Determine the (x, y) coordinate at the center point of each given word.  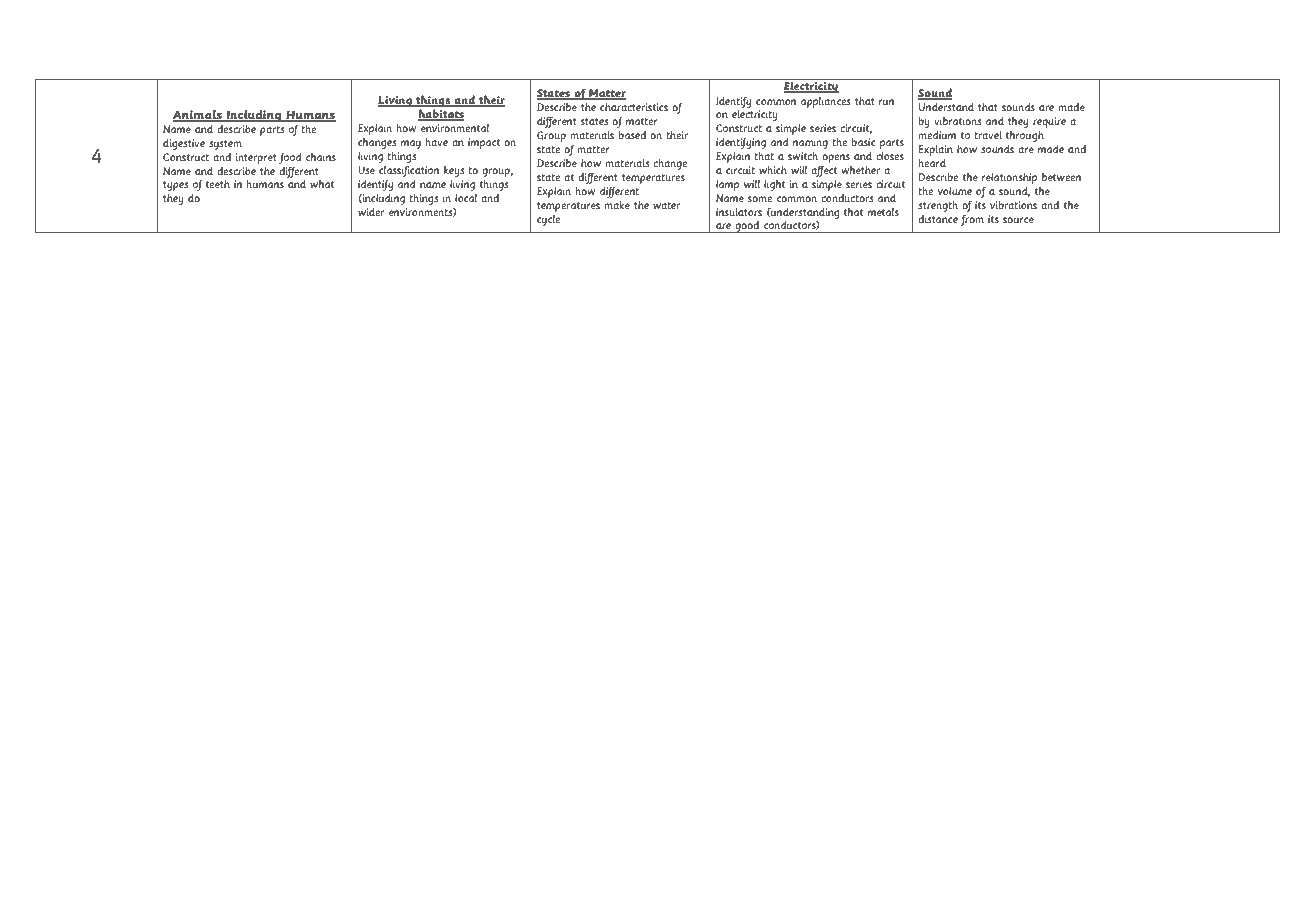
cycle (548, 220)
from (972, 220)
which (773, 169)
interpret (256, 158)
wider (371, 211)
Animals (198, 115)
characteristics (634, 106)
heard (932, 162)
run (887, 102)
